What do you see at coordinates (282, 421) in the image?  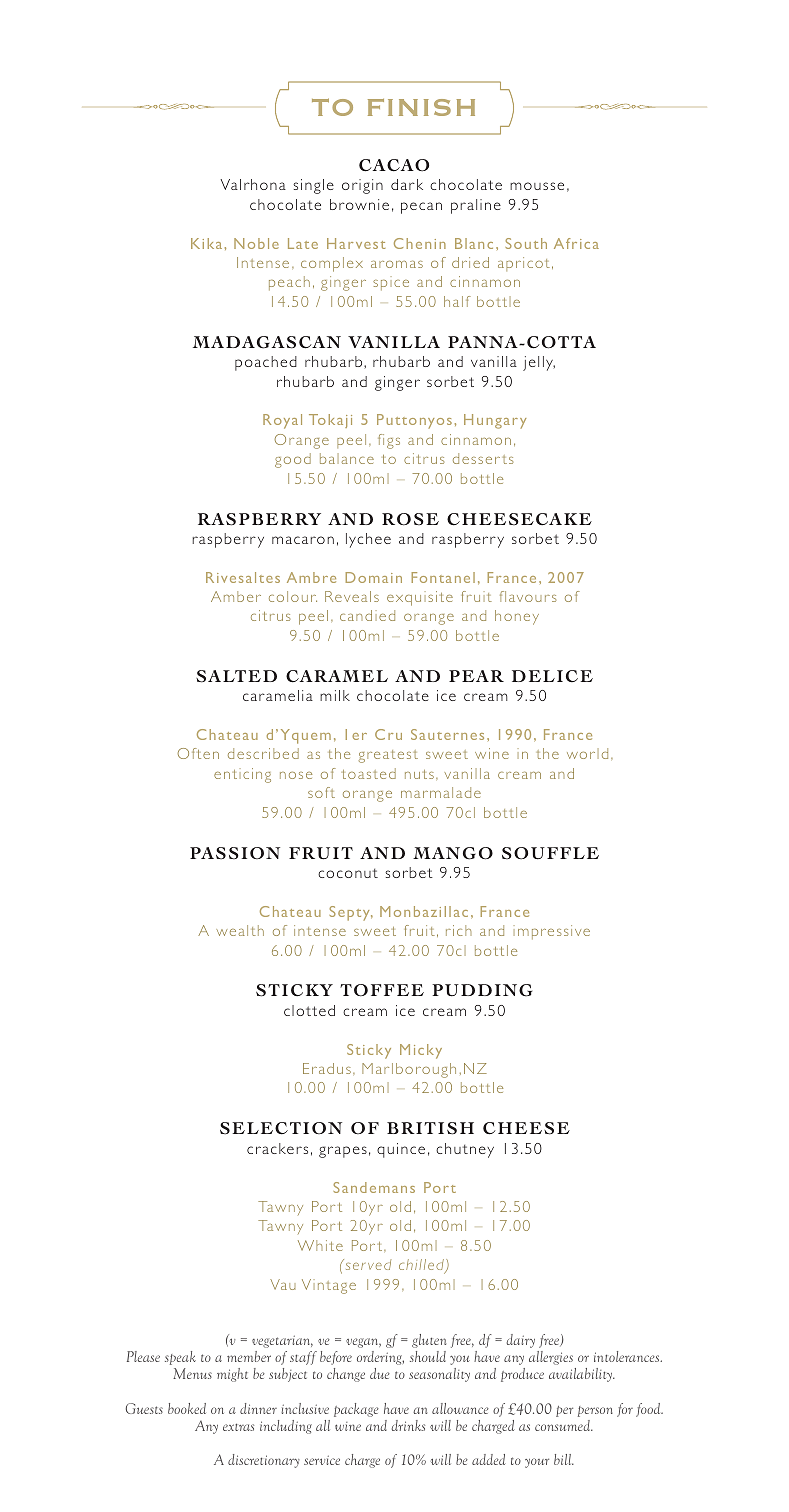 I see `Royal` at bounding box center [282, 421].
